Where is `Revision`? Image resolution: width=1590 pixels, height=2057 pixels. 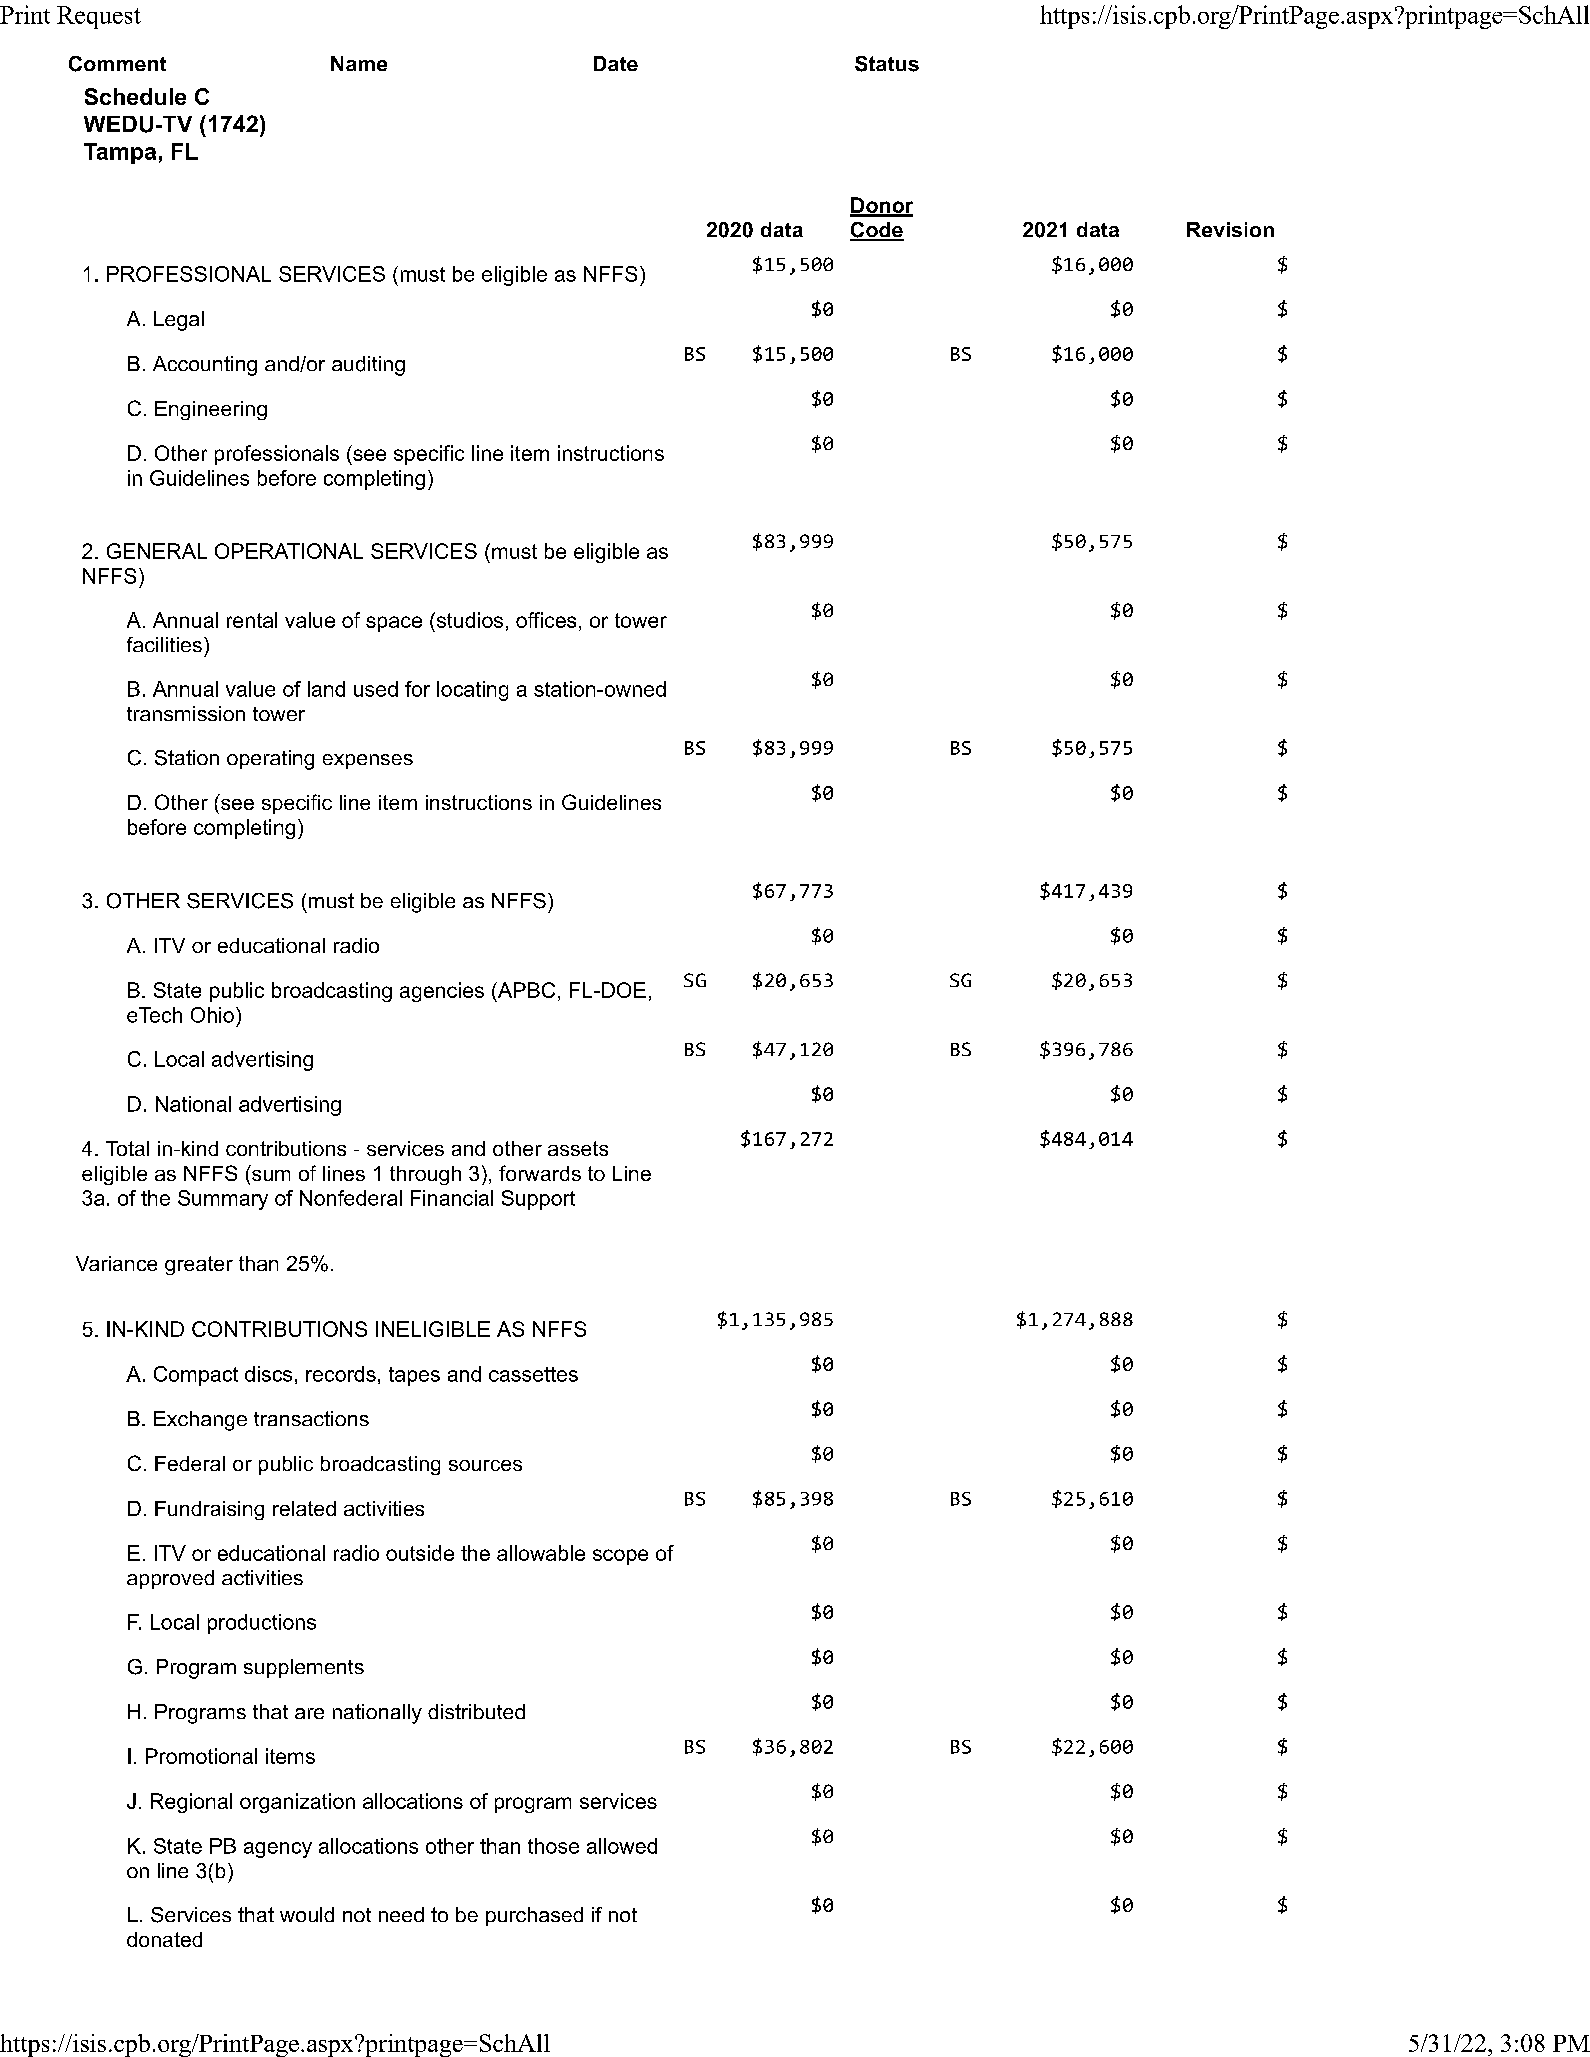 Revision is located at coordinates (1230, 229).
